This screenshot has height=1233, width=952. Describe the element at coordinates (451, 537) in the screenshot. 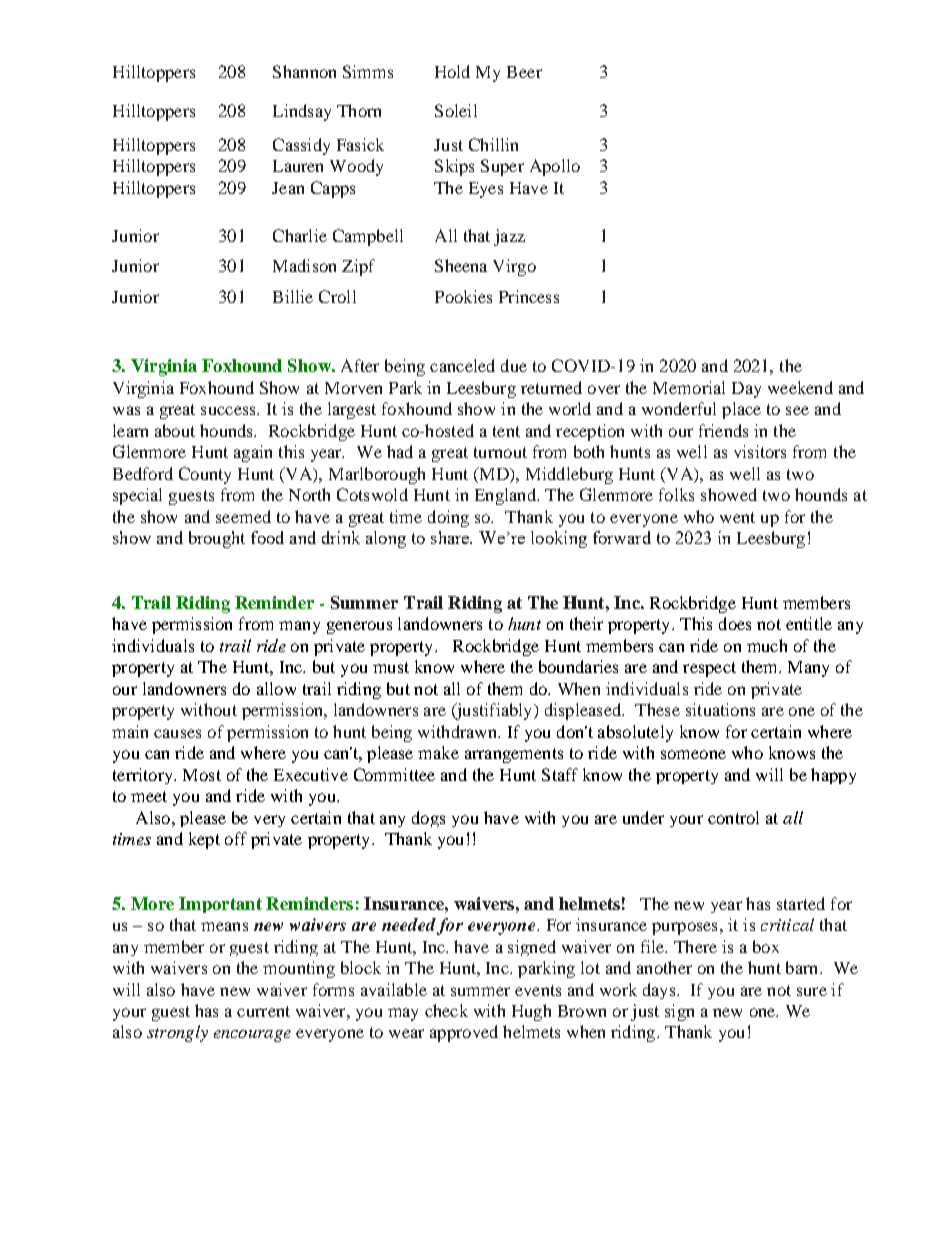

I see `share` at that location.
